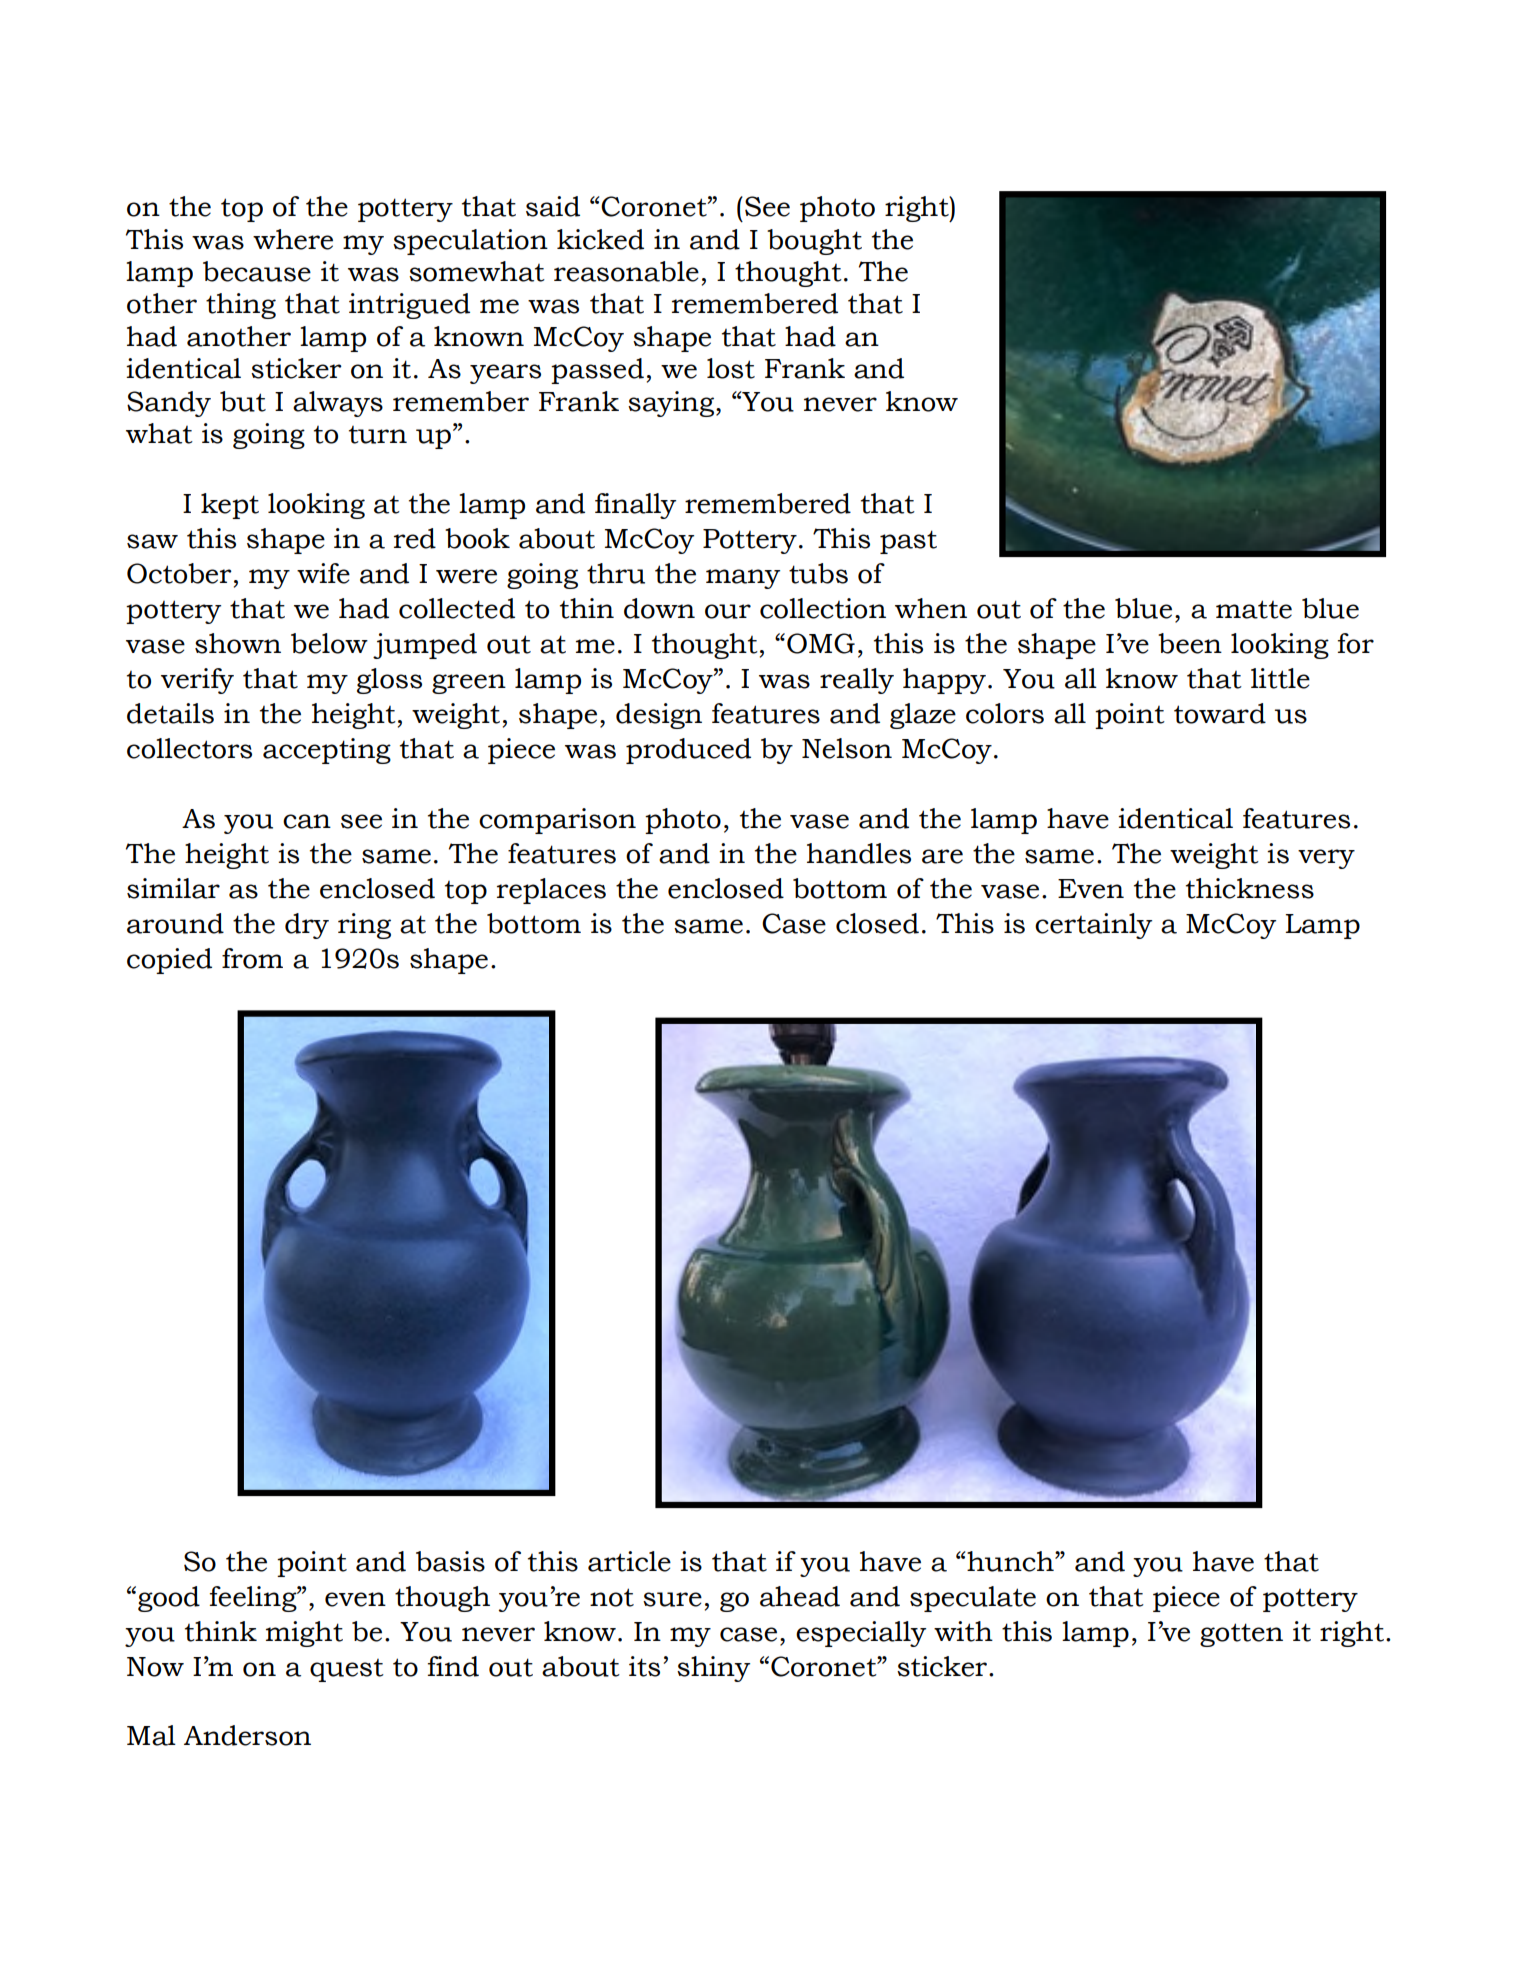 This document has width=1533, height=1985. I want to click on where, so click(293, 239).
